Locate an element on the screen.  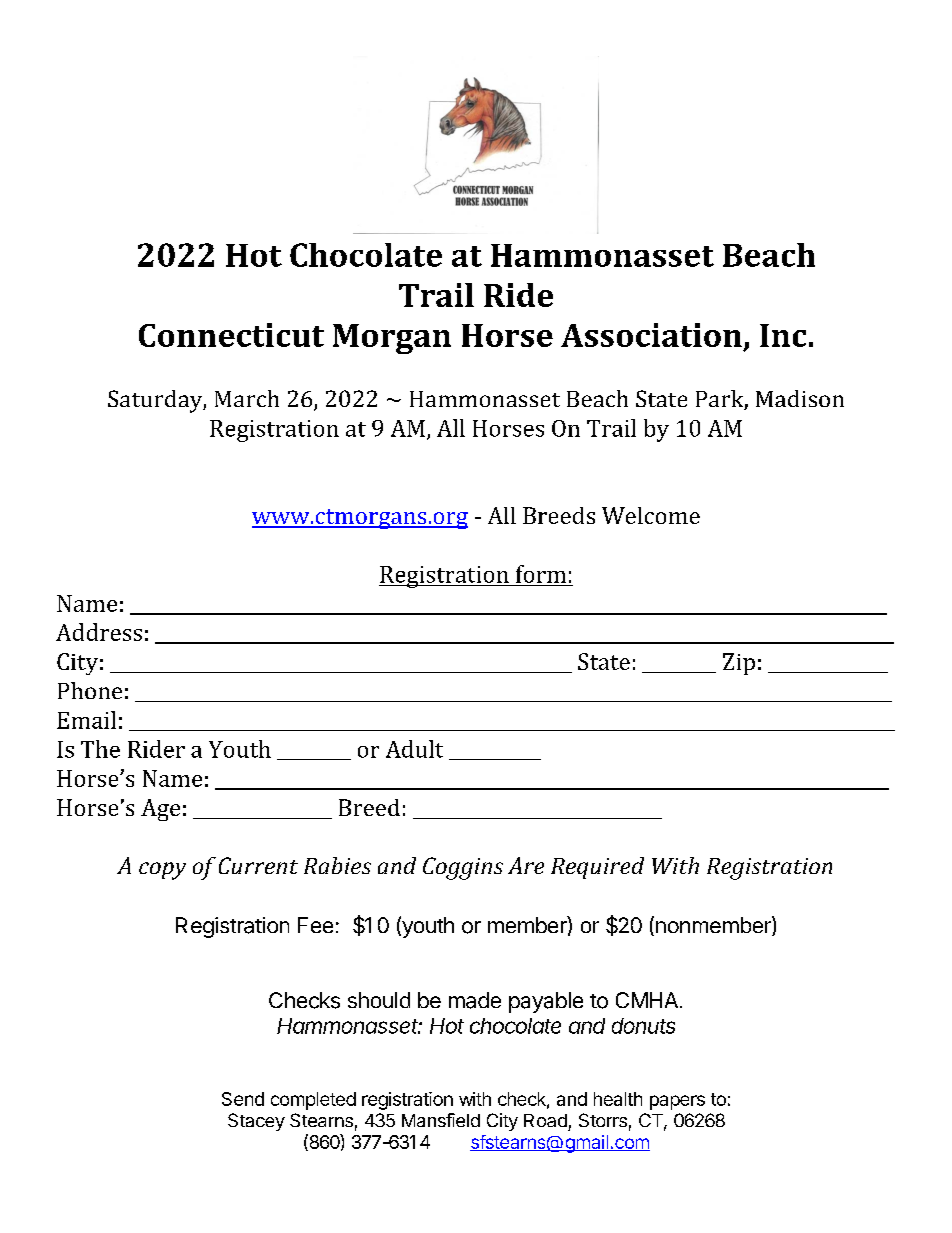
papers is located at coordinates (677, 1102).
